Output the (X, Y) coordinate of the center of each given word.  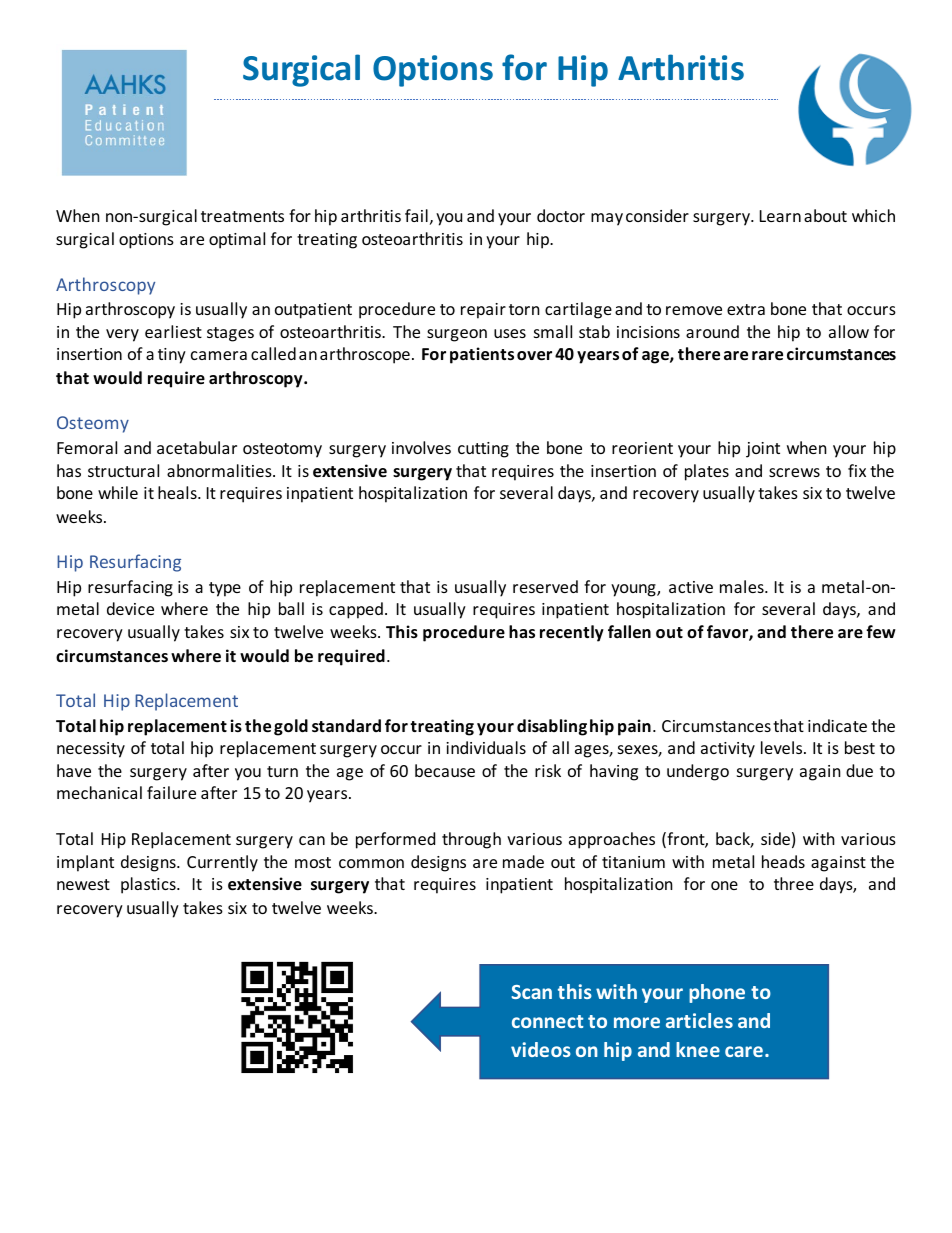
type (225, 589)
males (743, 586)
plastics (149, 885)
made (523, 861)
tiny (172, 356)
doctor (561, 215)
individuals (486, 747)
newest (83, 884)
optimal (237, 240)
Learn (780, 216)
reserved (545, 586)
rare (767, 356)
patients (482, 355)
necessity (91, 750)
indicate (837, 725)
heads (783, 861)
